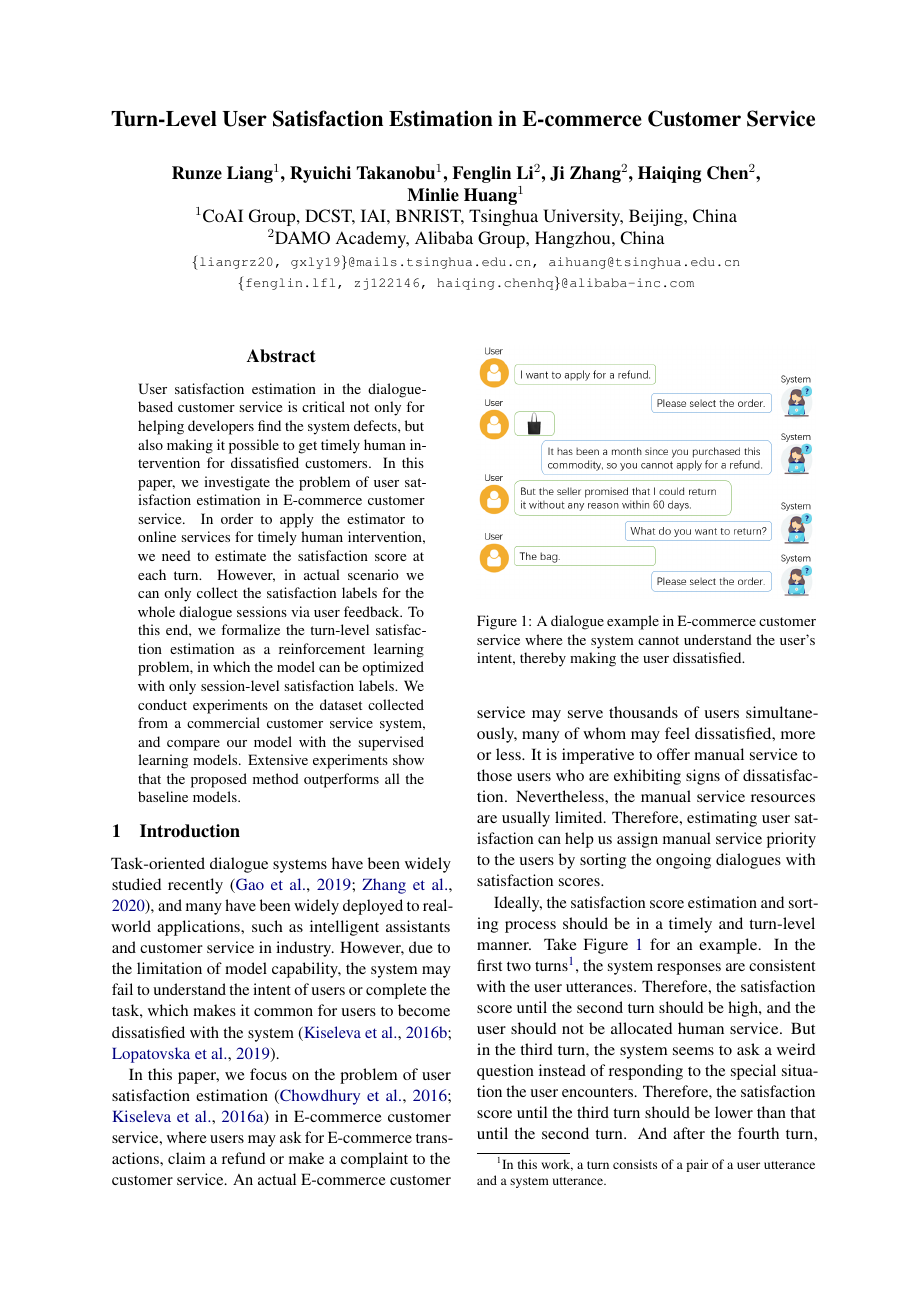  What do you see at coordinates (195, 886) in the document?
I see `recently` at bounding box center [195, 886].
